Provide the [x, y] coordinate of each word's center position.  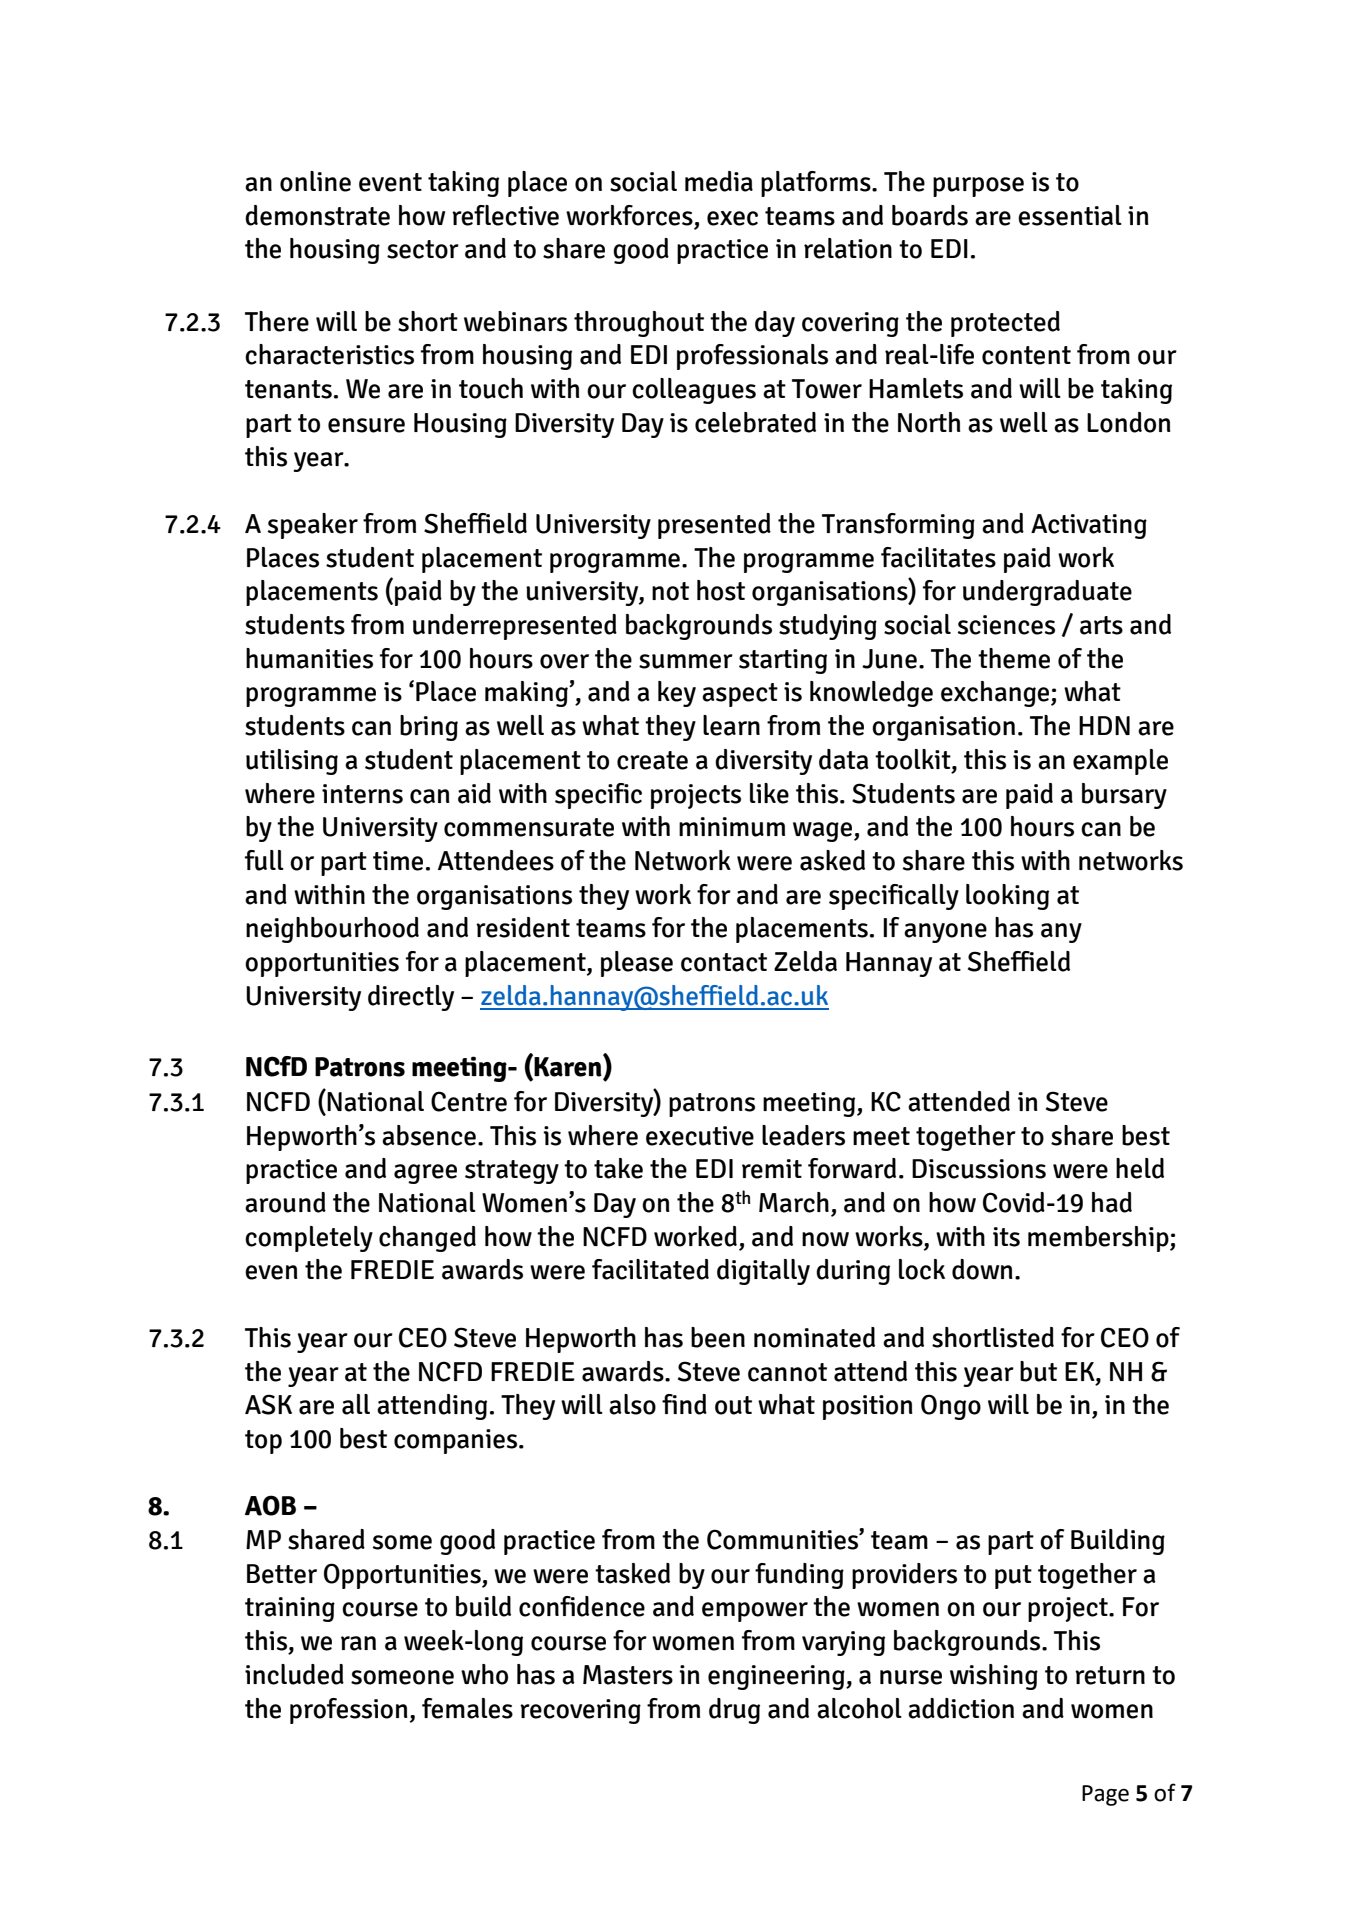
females [467, 1708]
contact [724, 962]
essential [1070, 215]
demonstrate [317, 215]
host [721, 590]
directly [411, 998]
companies [457, 1441]
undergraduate [1047, 593]
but [1038, 1371]
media [719, 181]
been [718, 1337]
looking [1007, 897]
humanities [309, 658]
